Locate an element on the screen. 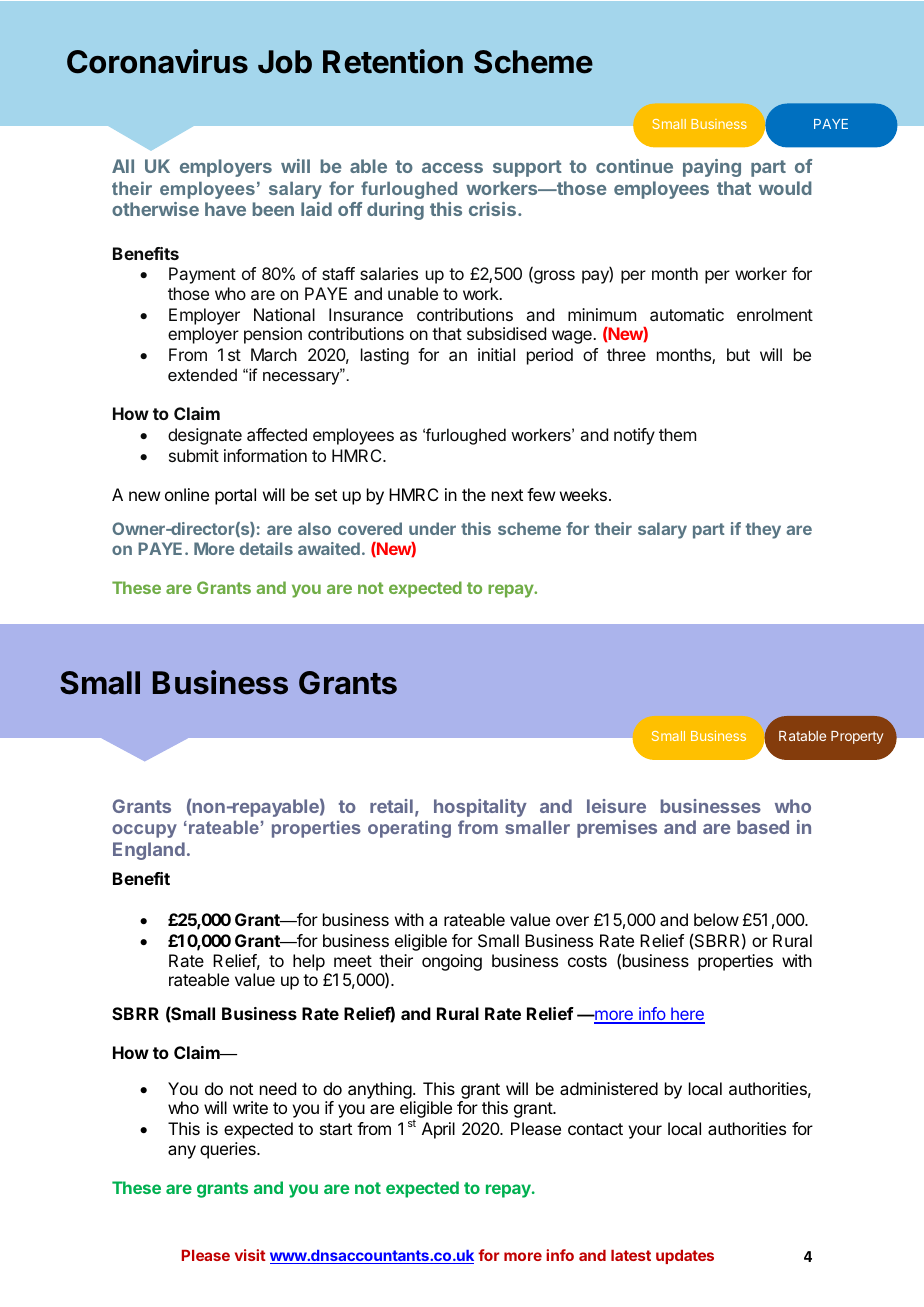 The height and width of the screenshot is (1307, 924). Property is located at coordinates (857, 737).
